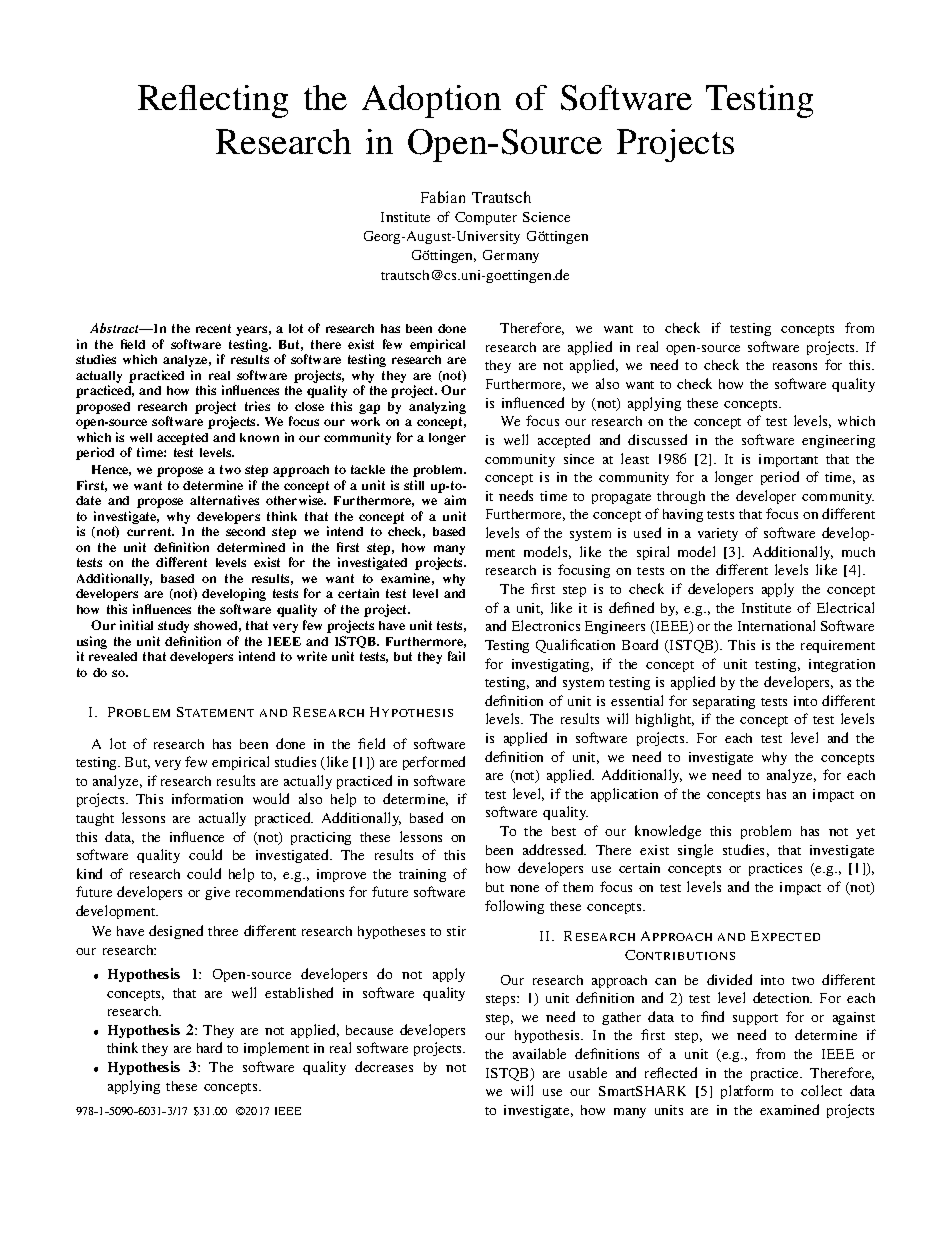 This image has height=1233, width=952. I want to click on available, so click(539, 1053).
